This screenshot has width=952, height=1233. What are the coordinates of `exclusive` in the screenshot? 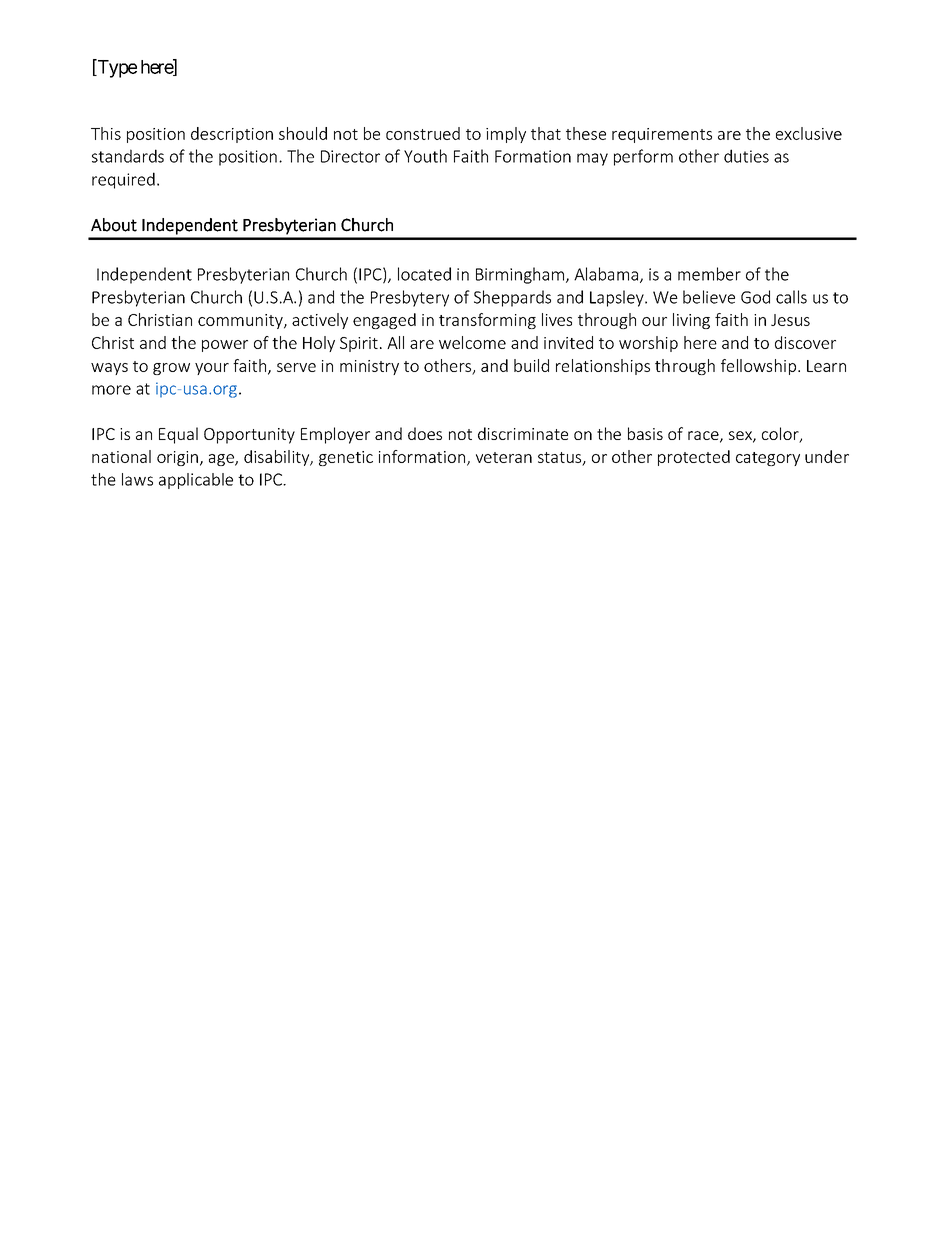 It's located at (809, 133).
